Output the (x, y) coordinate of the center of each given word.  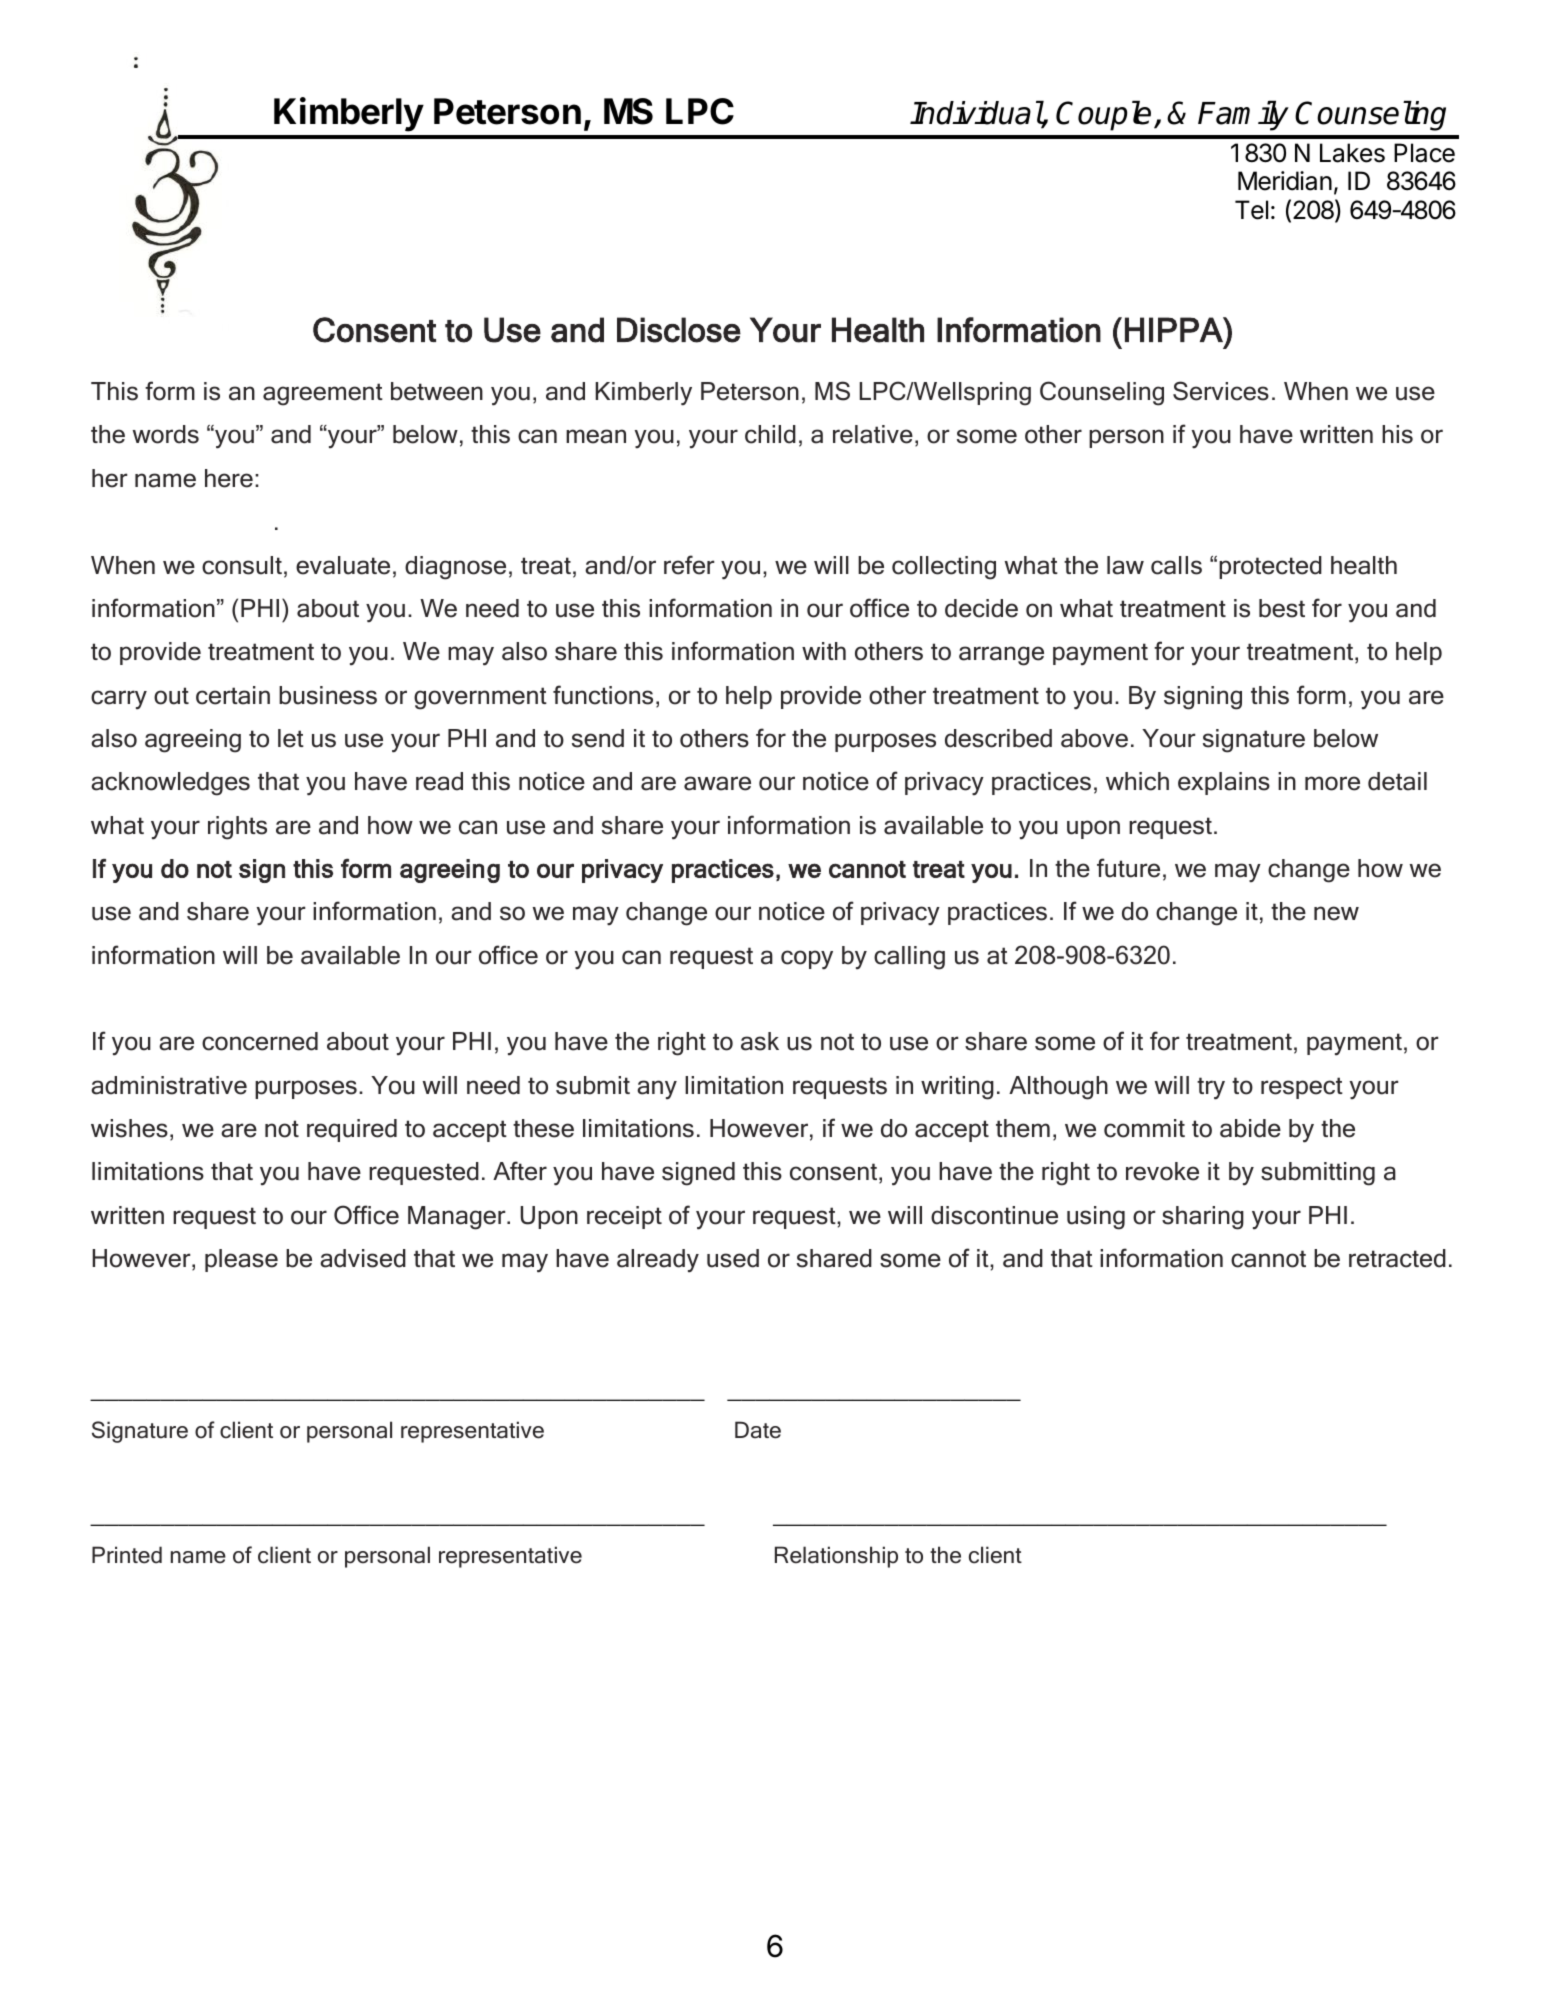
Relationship (836, 1557)
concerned (260, 1041)
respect (1302, 1088)
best (1282, 608)
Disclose (679, 330)
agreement (323, 394)
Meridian (1285, 181)
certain (233, 695)
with (824, 651)
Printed (127, 1555)
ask (760, 1041)
